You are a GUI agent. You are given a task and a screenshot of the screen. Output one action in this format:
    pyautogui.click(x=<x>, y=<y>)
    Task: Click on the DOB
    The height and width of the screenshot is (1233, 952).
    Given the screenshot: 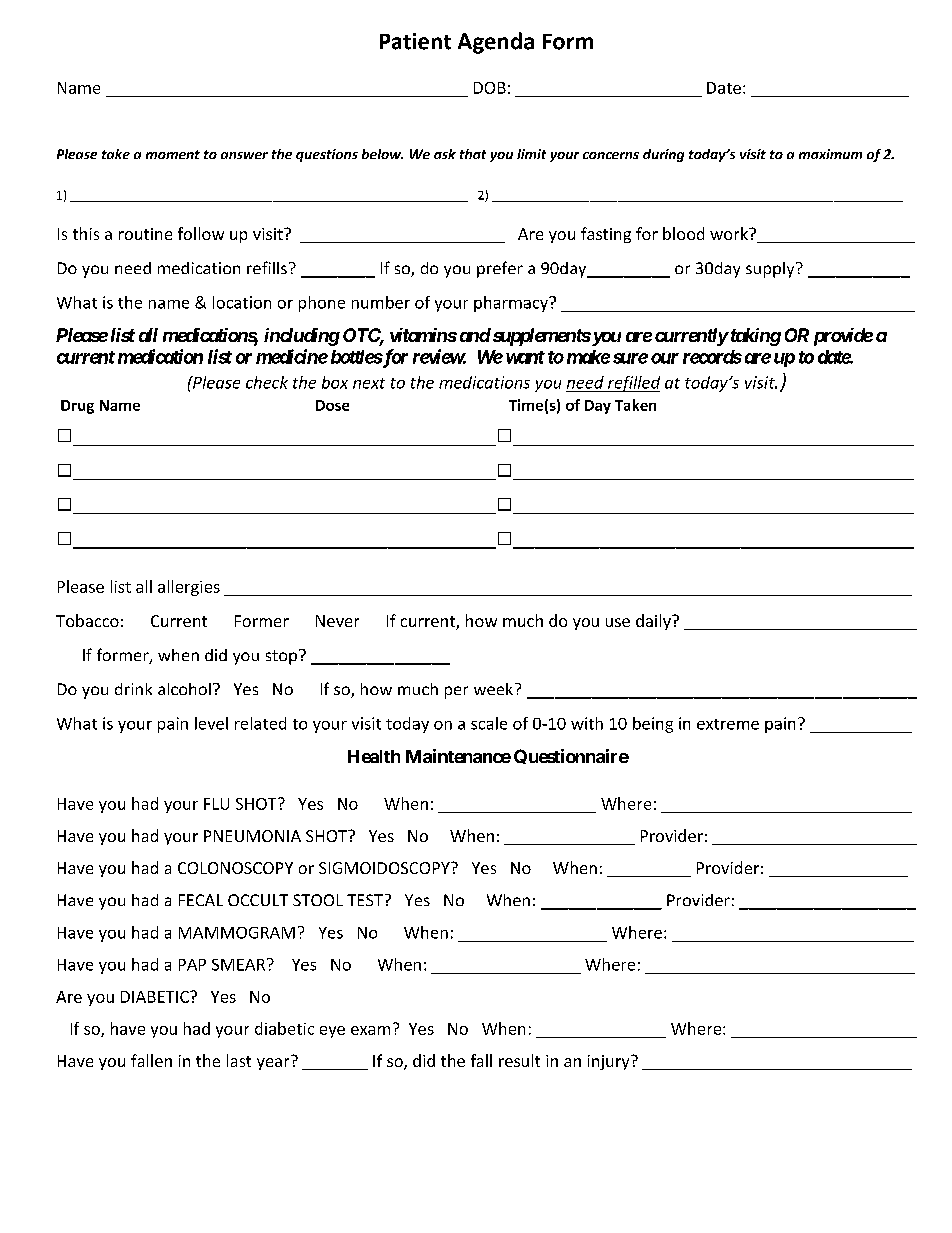 What is the action you would take?
    pyautogui.click(x=490, y=88)
